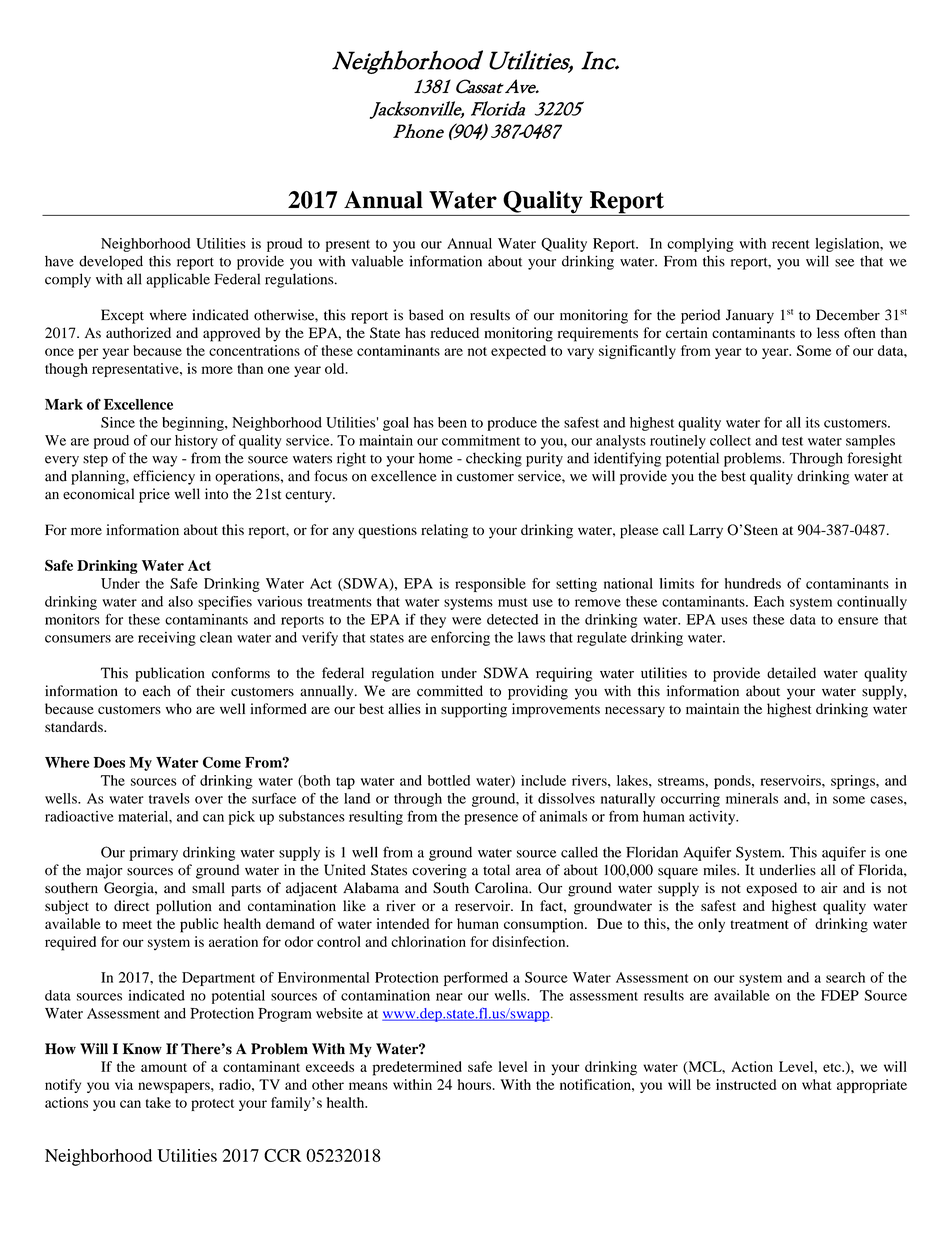 Image resolution: width=952 pixels, height=1233 pixels. I want to click on based, so click(426, 315).
